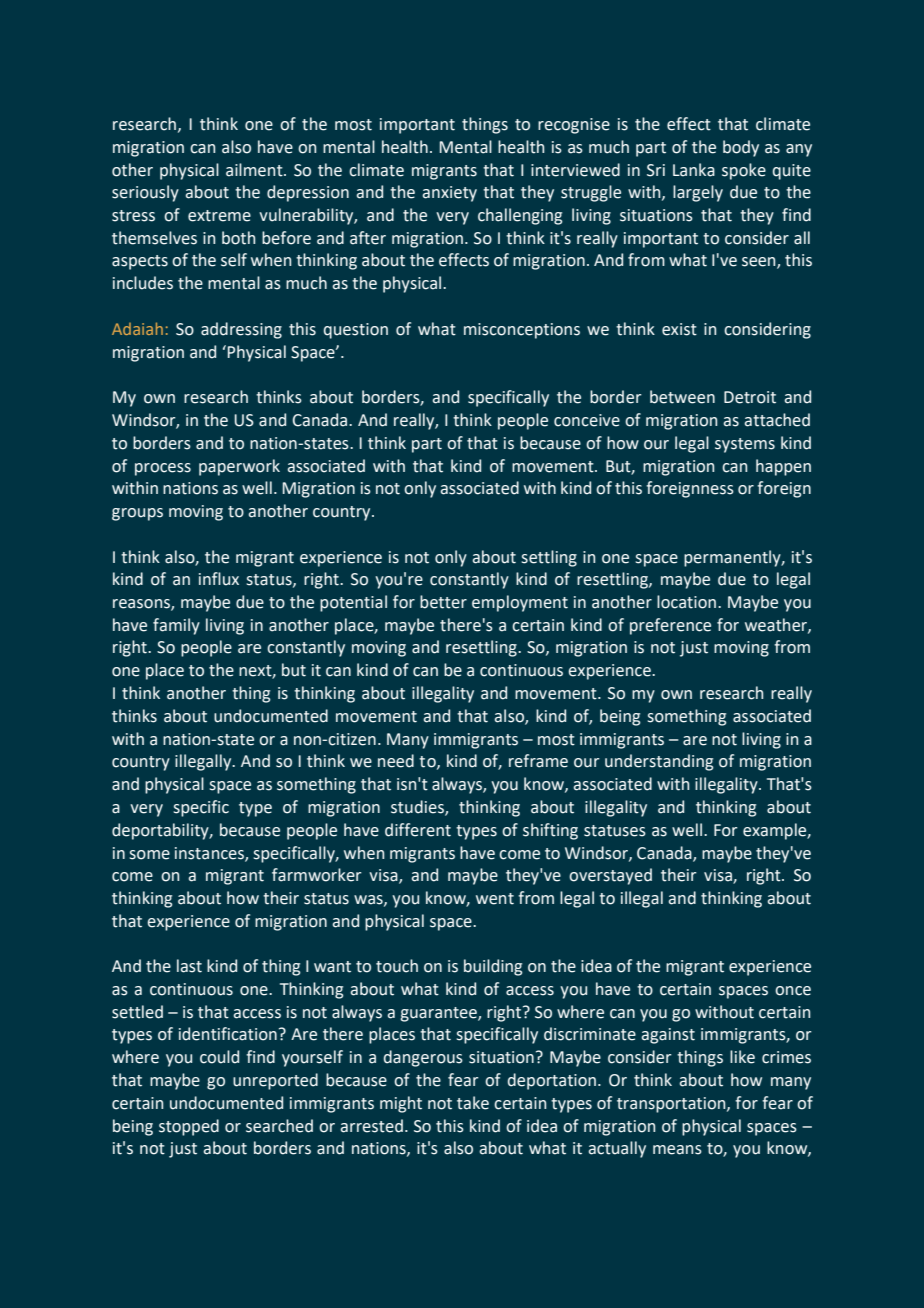 The height and width of the screenshot is (1308, 924). Describe the element at coordinates (449, 194) in the screenshot. I see `anxiety` at that location.
